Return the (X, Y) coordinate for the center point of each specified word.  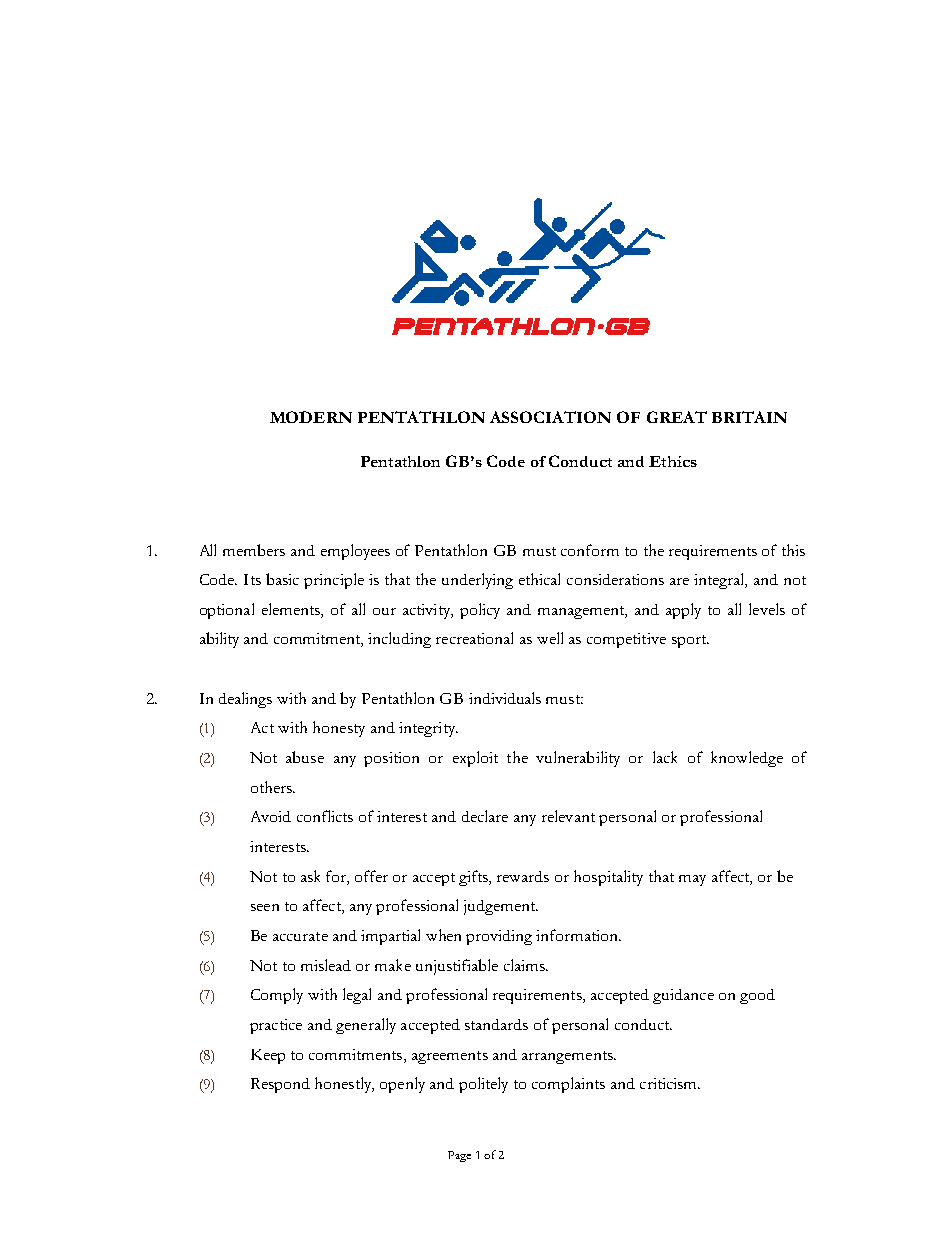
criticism (669, 1083)
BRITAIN (749, 417)
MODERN (311, 417)
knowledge (747, 759)
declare (485, 816)
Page (459, 1156)
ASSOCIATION (550, 417)
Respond (280, 1085)
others (272, 787)
